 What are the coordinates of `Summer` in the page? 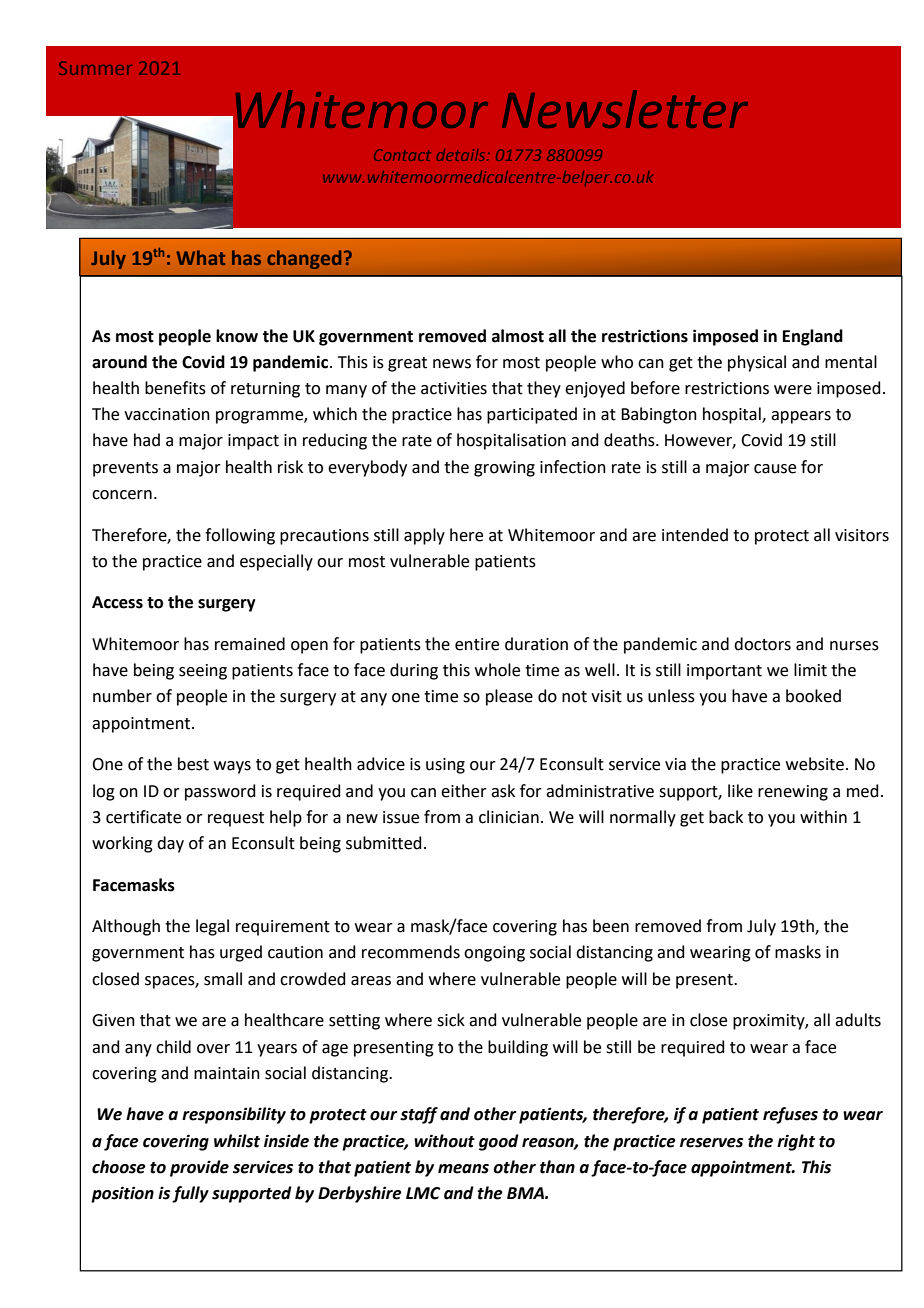 It's located at (95, 68).
